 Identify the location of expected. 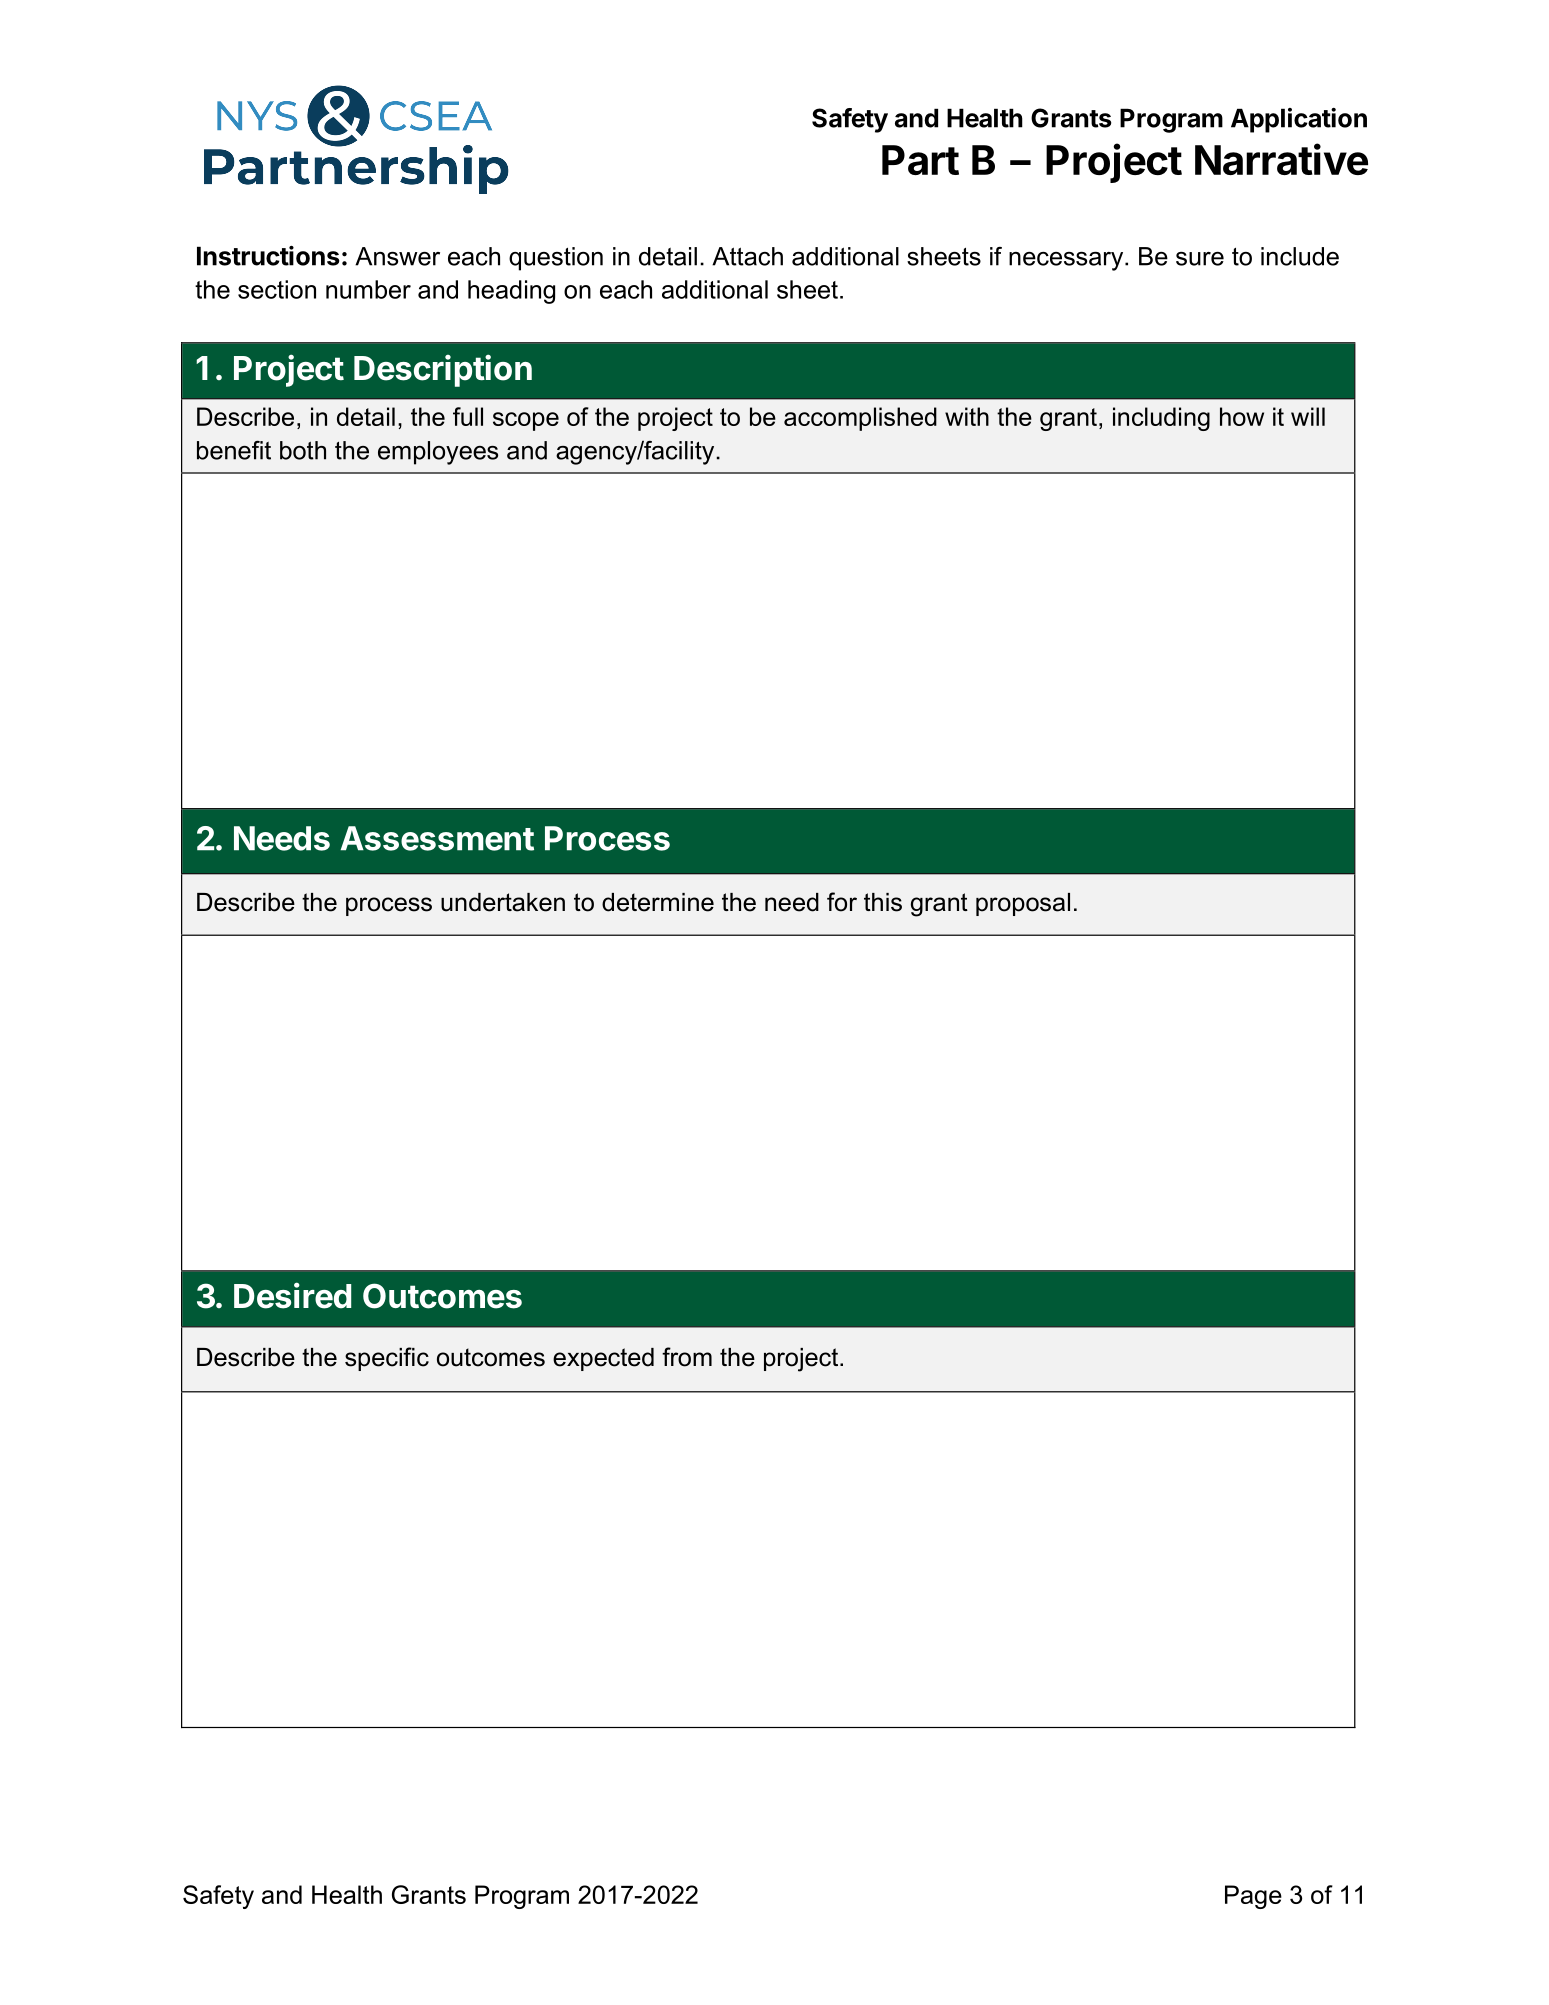
(603, 1359).
